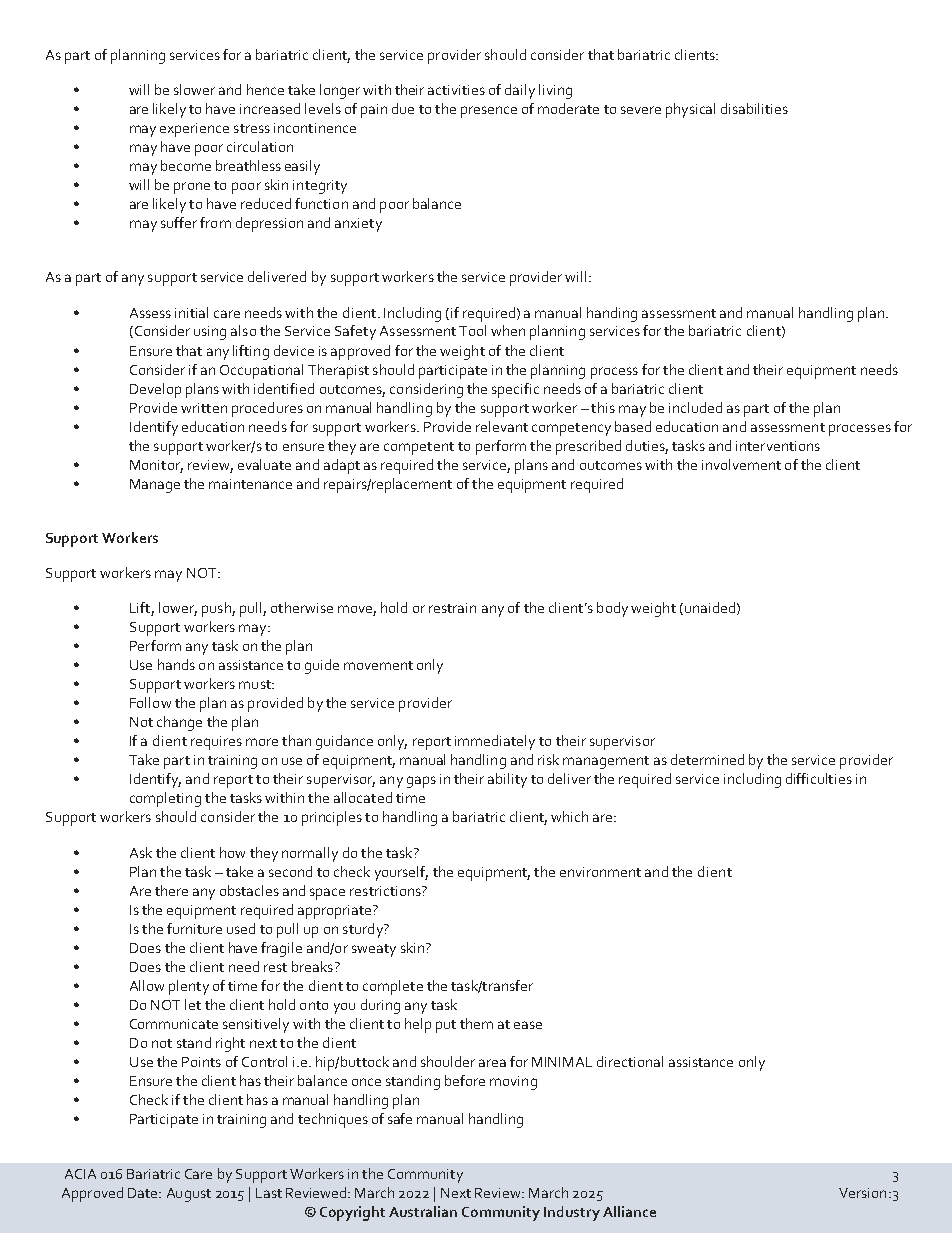 This screenshot has height=1233, width=952. Describe the element at coordinates (489, 112) in the screenshot. I see `presence` at that location.
